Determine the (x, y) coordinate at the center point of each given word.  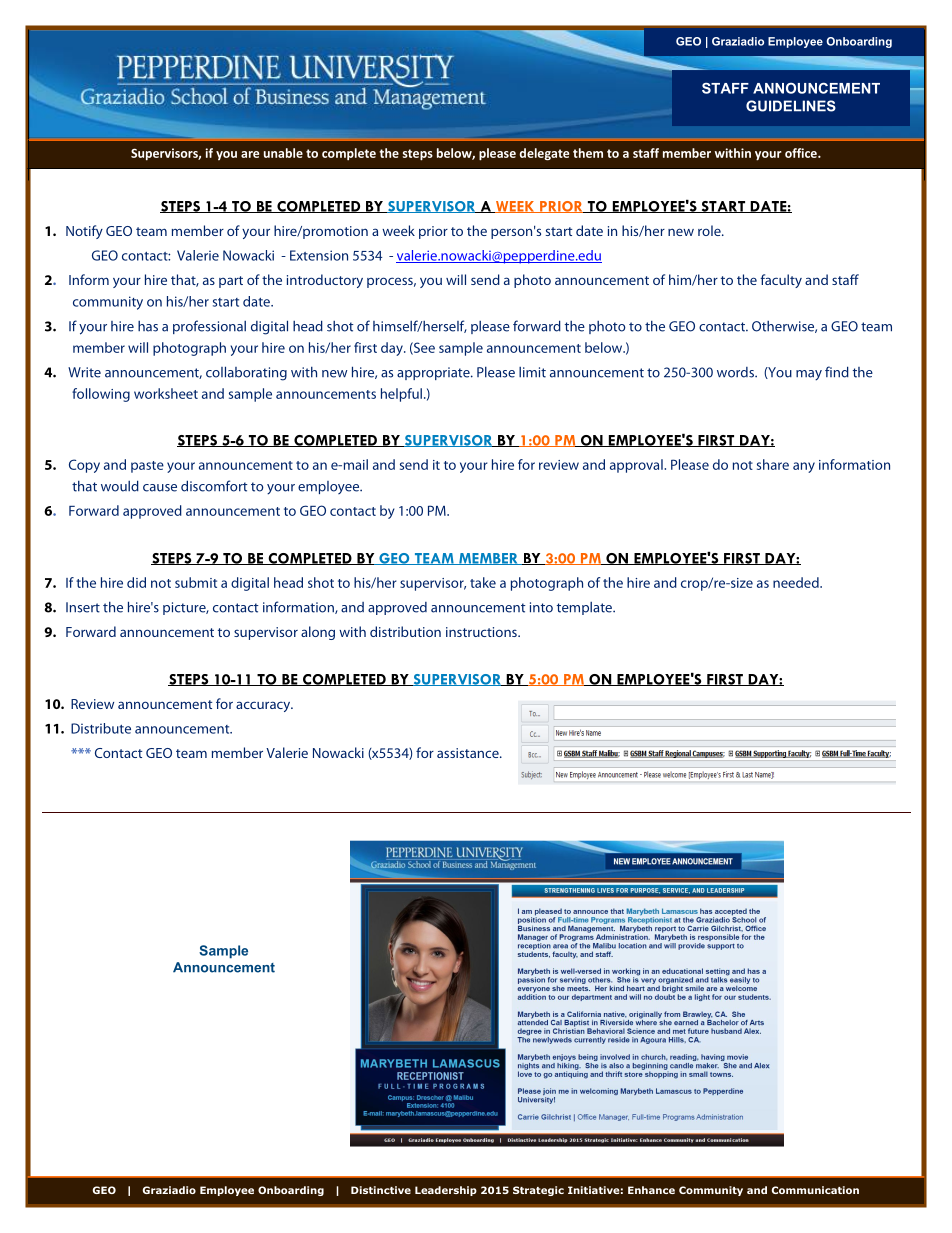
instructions (482, 632)
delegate (544, 154)
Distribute (101, 728)
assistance (469, 753)
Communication (815, 1190)
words (736, 372)
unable (283, 153)
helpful (401, 395)
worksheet (166, 393)
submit (196, 582)
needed (797, 582)
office (802, 153)
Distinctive (381, 1190)
